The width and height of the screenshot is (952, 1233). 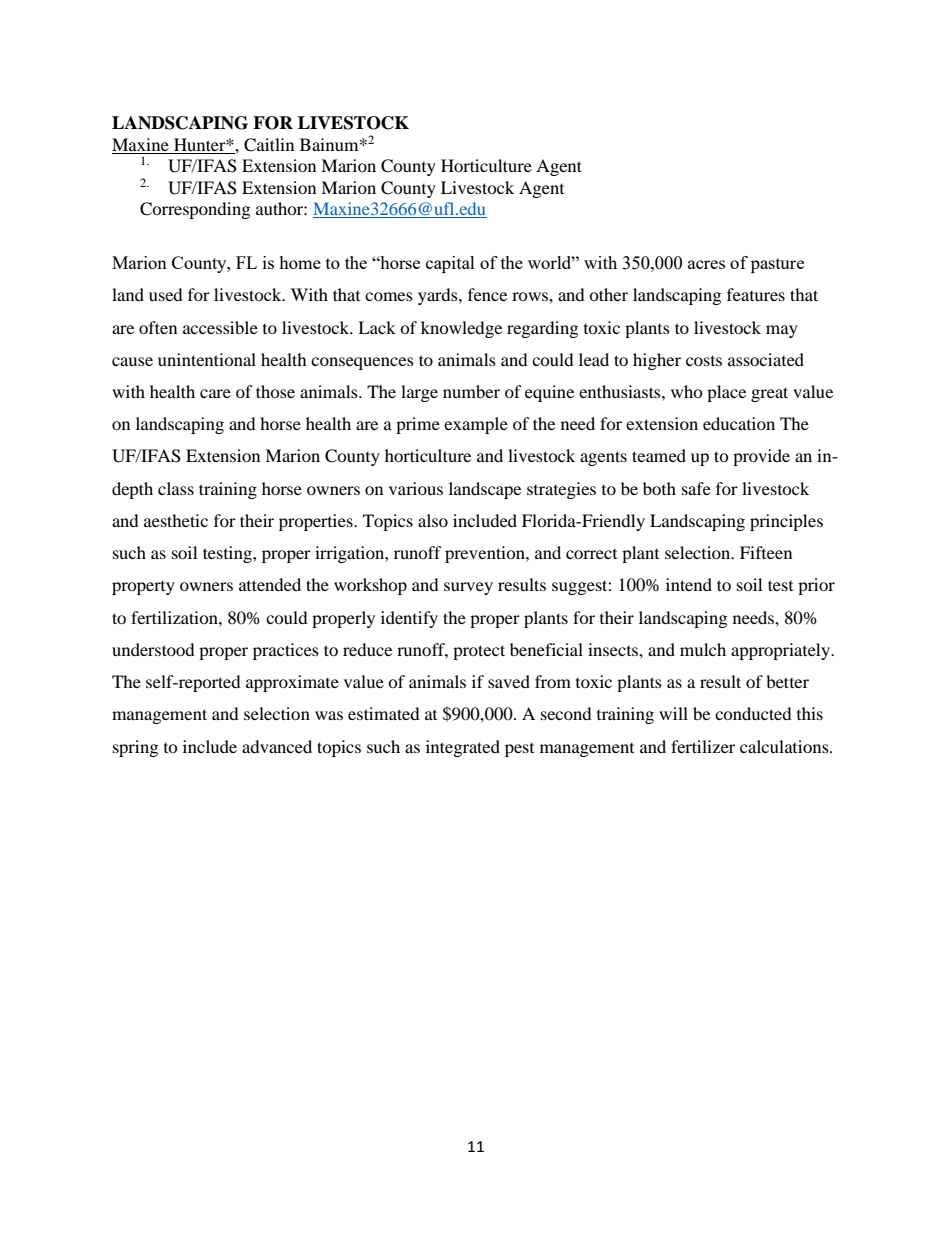 What do you see at coordinates (215, 393) in the screenshot?
I see `care` at bounding box center [215, 393].
